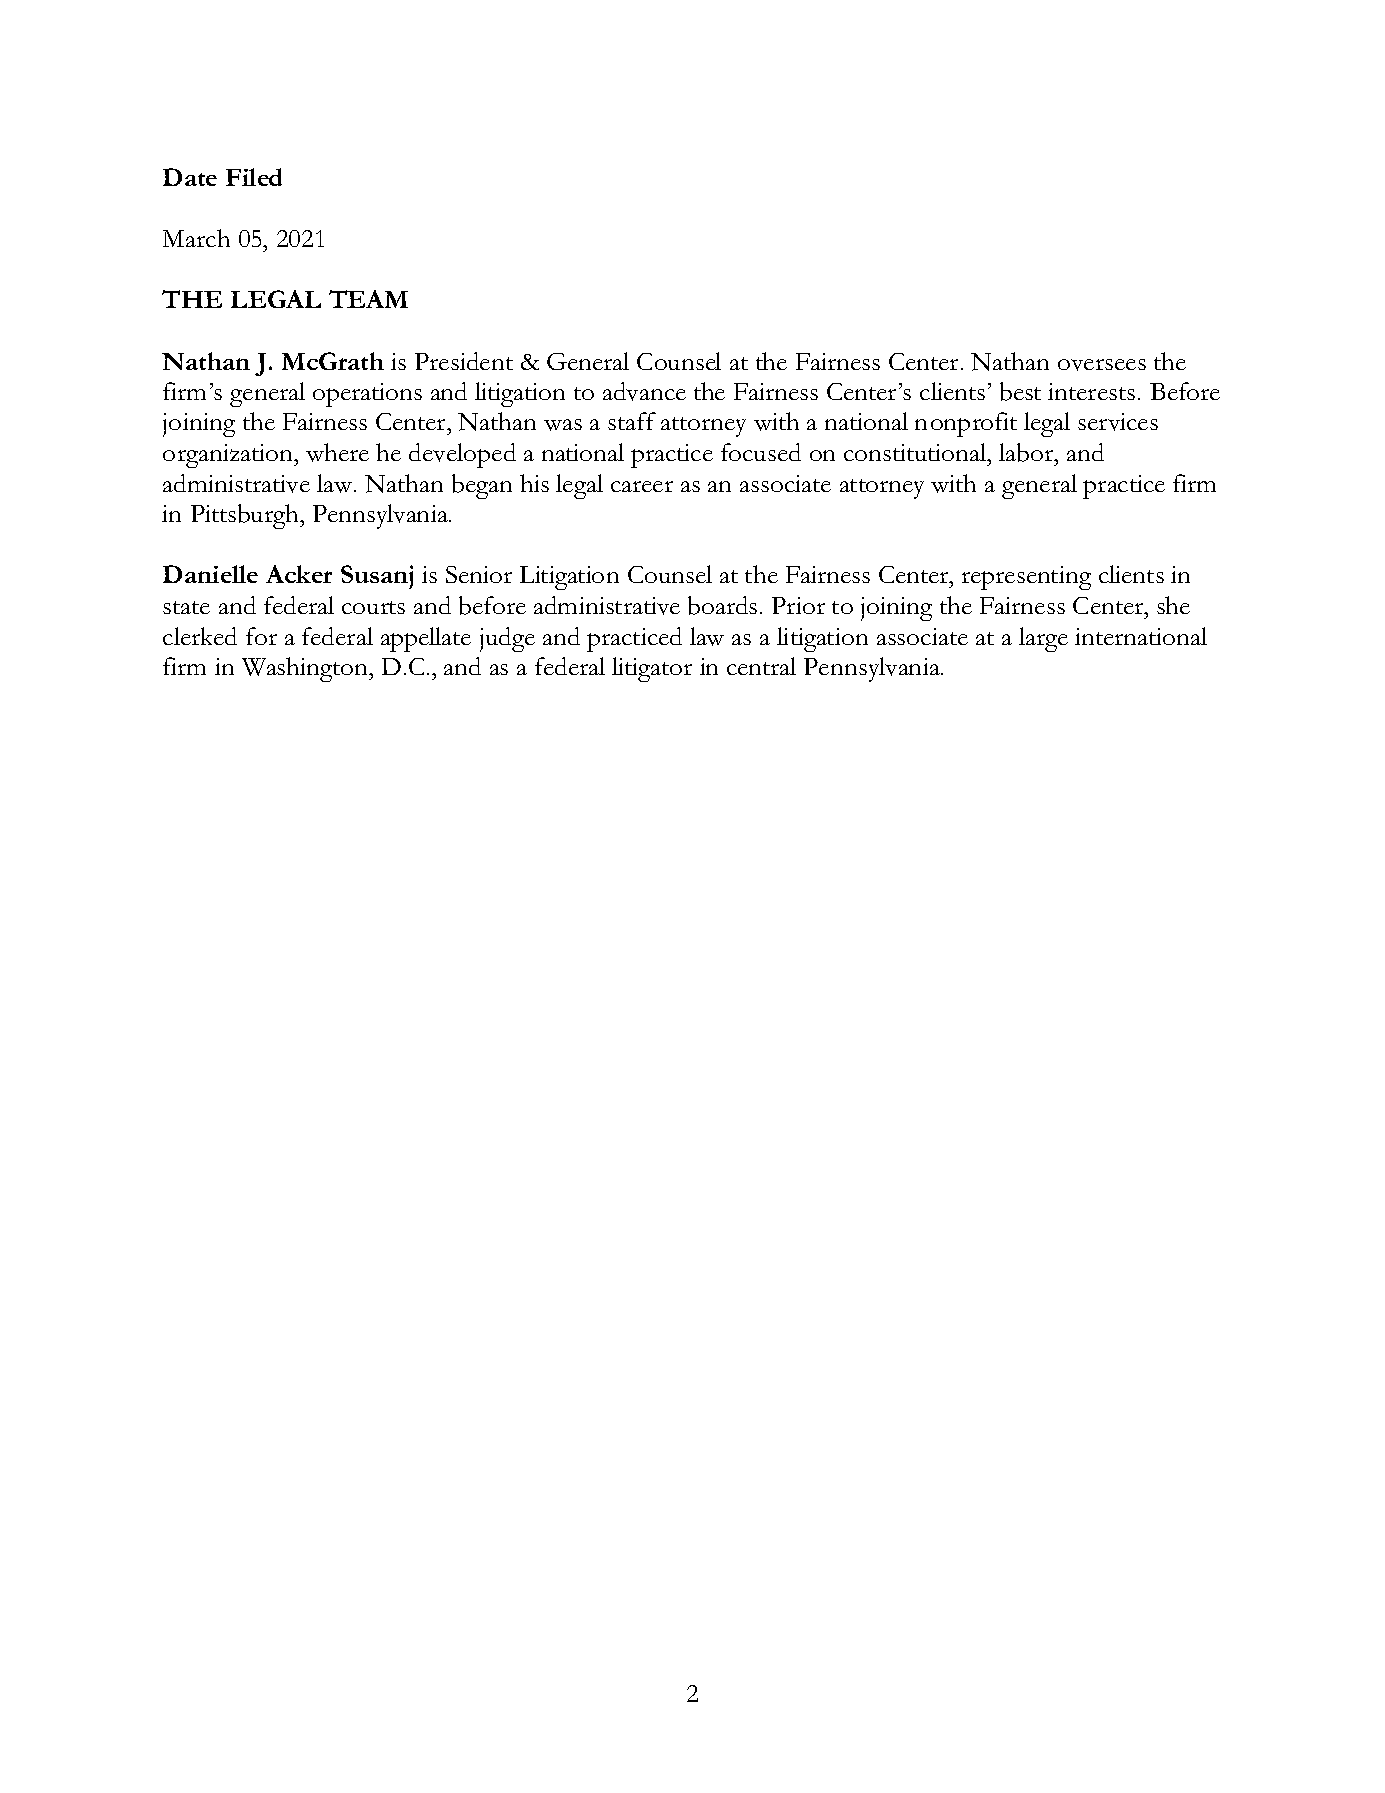  What do you see at coordinates (306, 669) in the page?
I see `Washington` at bounding box center [306, 669].
